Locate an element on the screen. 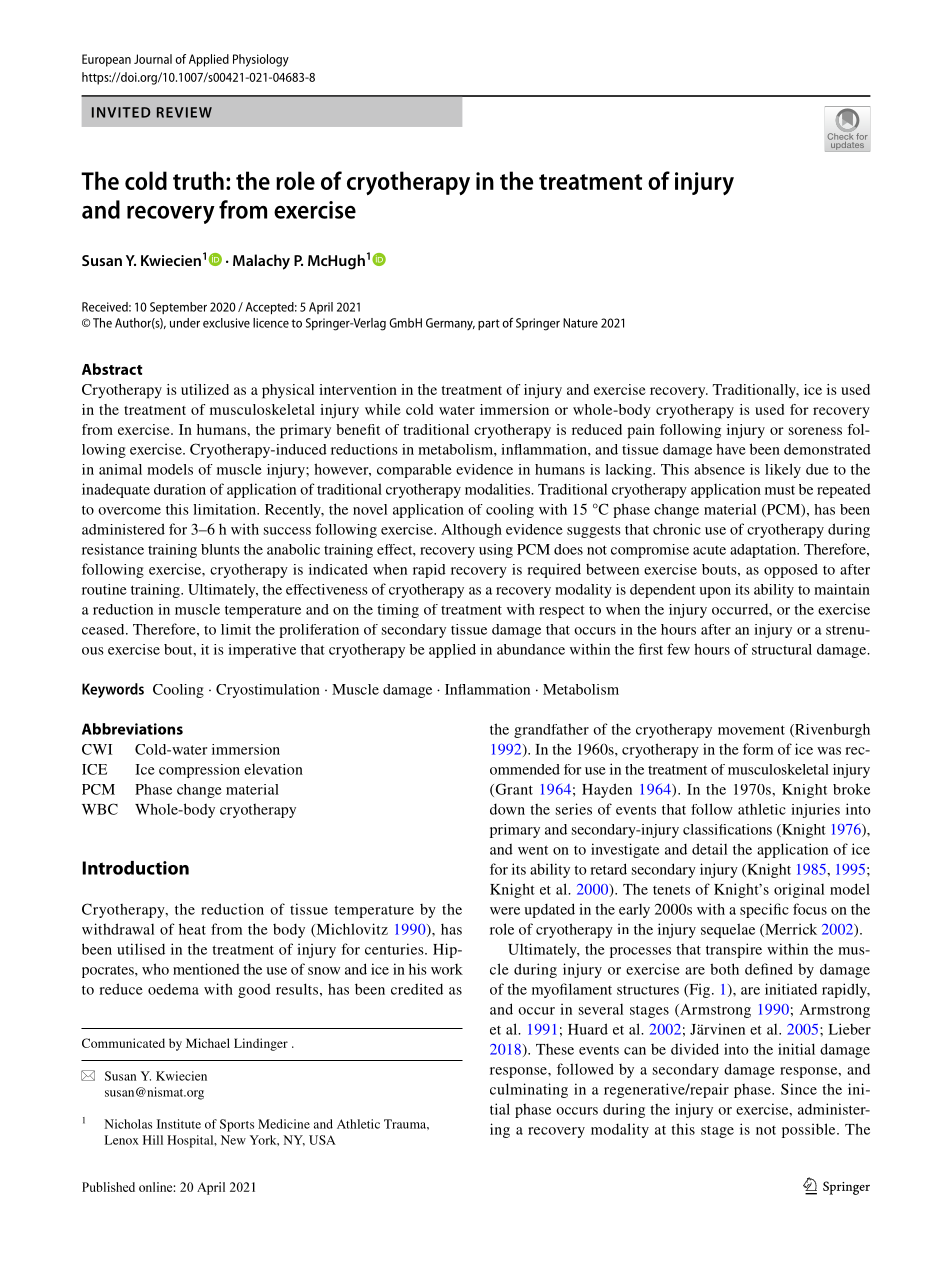 The image size is (952, 1265). blunts is located at coordinates (220, 549).
